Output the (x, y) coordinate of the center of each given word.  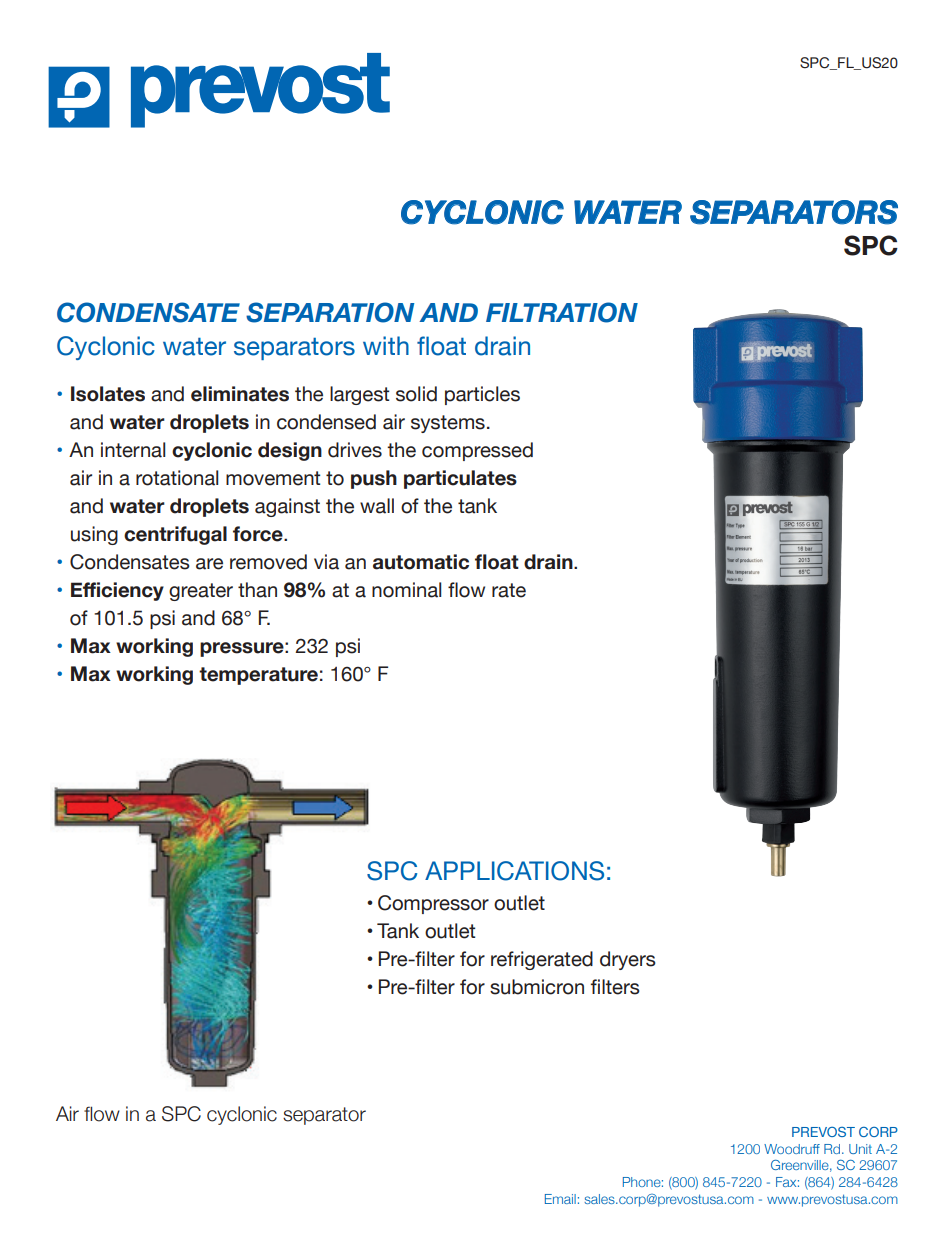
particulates (460, 479)
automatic (421, 562)
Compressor (433, 904)
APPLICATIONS (514, 871)
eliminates (240, 394)
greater (201, 592)
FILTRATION (562, 312)
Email (560, 1199)
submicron (537, 987)
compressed (477, 451)
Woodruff (792, 1149)
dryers (628, 960)
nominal (406, 590)
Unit (860, 1149)
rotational (177, 478)
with (386, 345)
